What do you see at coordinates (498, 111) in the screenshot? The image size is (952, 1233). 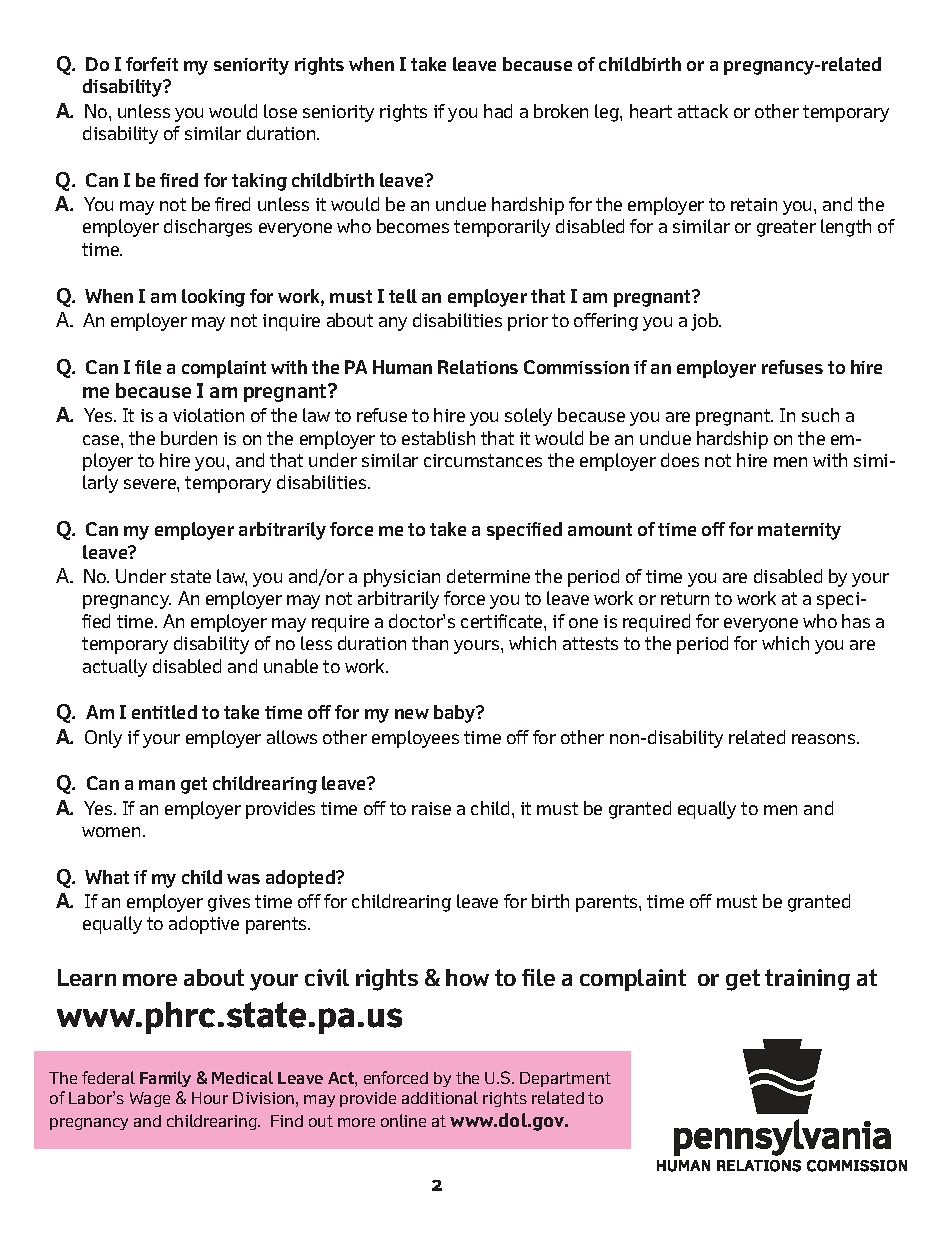 I see `had` at bounding box center [498, 111].
